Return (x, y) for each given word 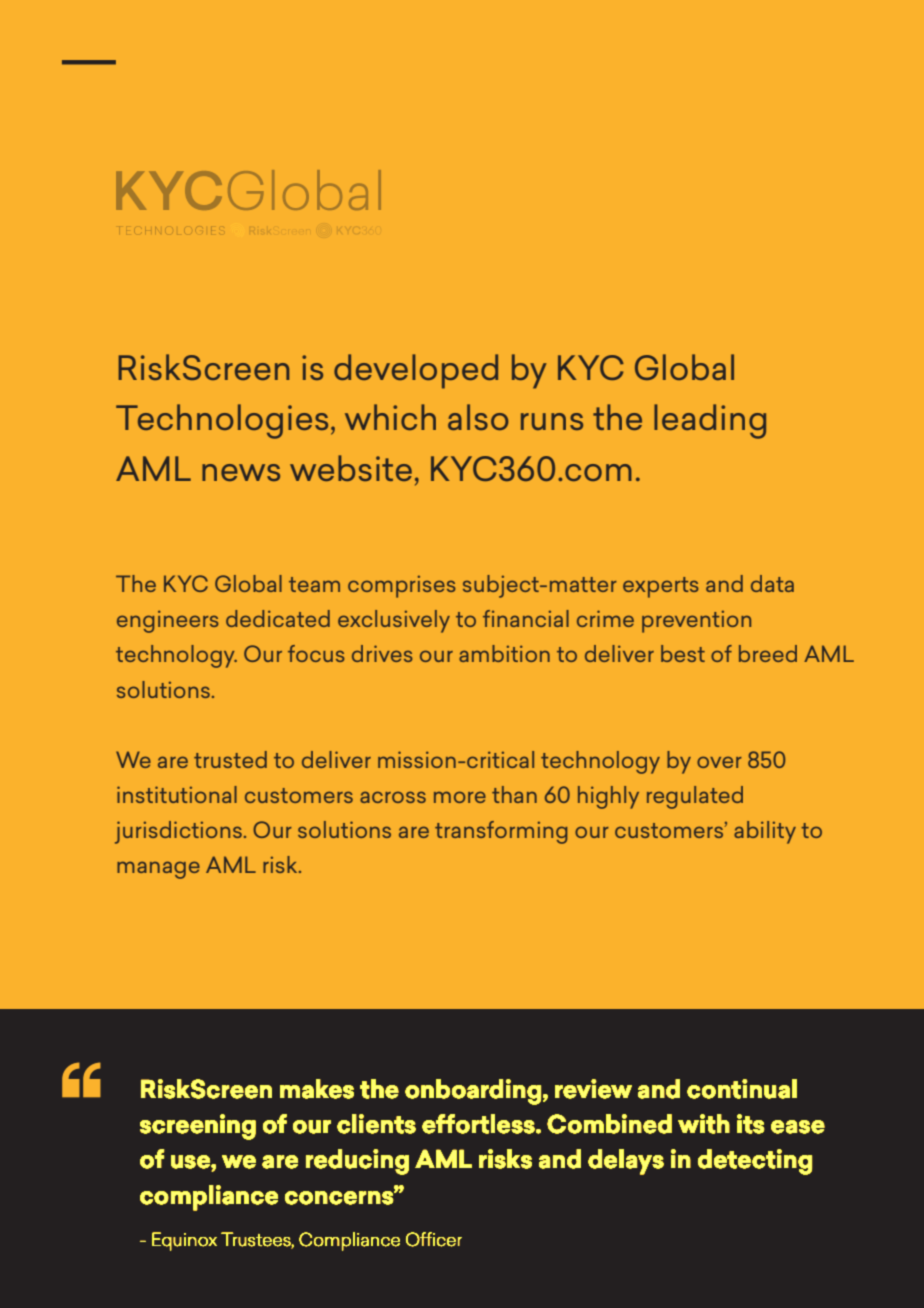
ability (765, 832)
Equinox (184, 1241)
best (683, 653)
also (478, 417)
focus (316, 653)
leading (710, 421)
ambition (504, 653)
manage (158, 870)
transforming (501, 832)
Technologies (222, 421)
